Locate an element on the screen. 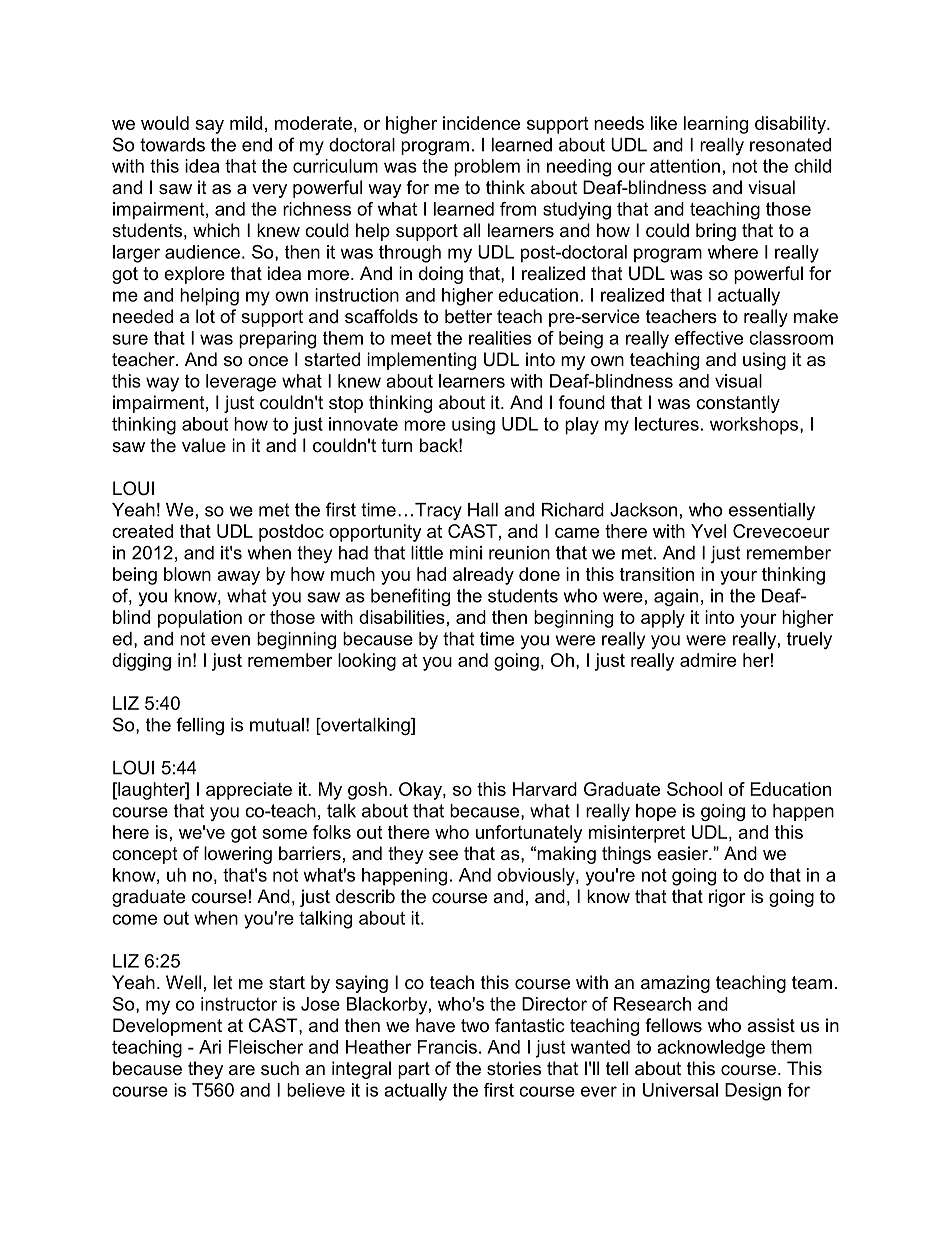  Francis is located at coordinates (447, 1047).
